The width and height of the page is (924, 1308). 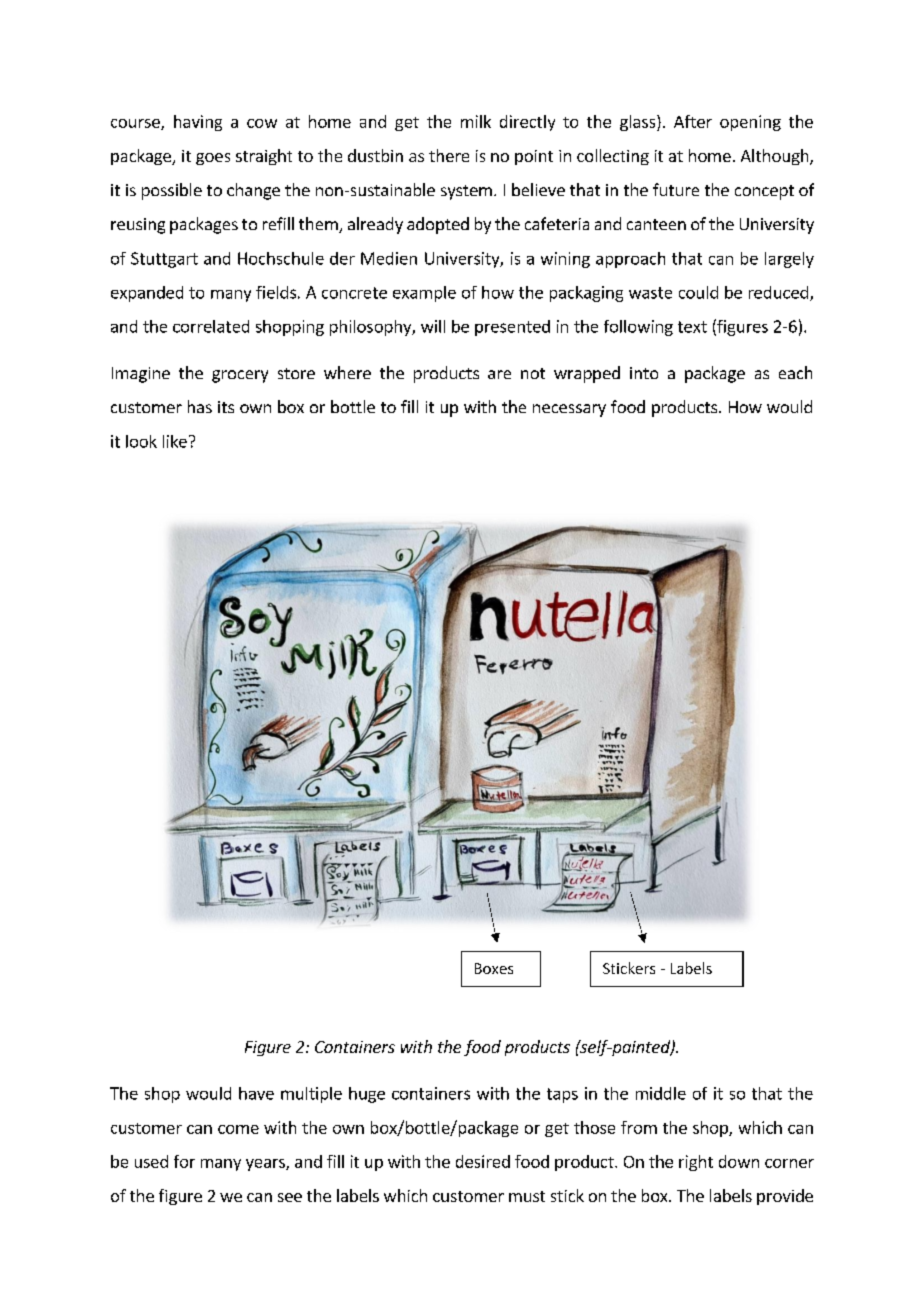 I want to click on each, so click(x=795, y=372).
